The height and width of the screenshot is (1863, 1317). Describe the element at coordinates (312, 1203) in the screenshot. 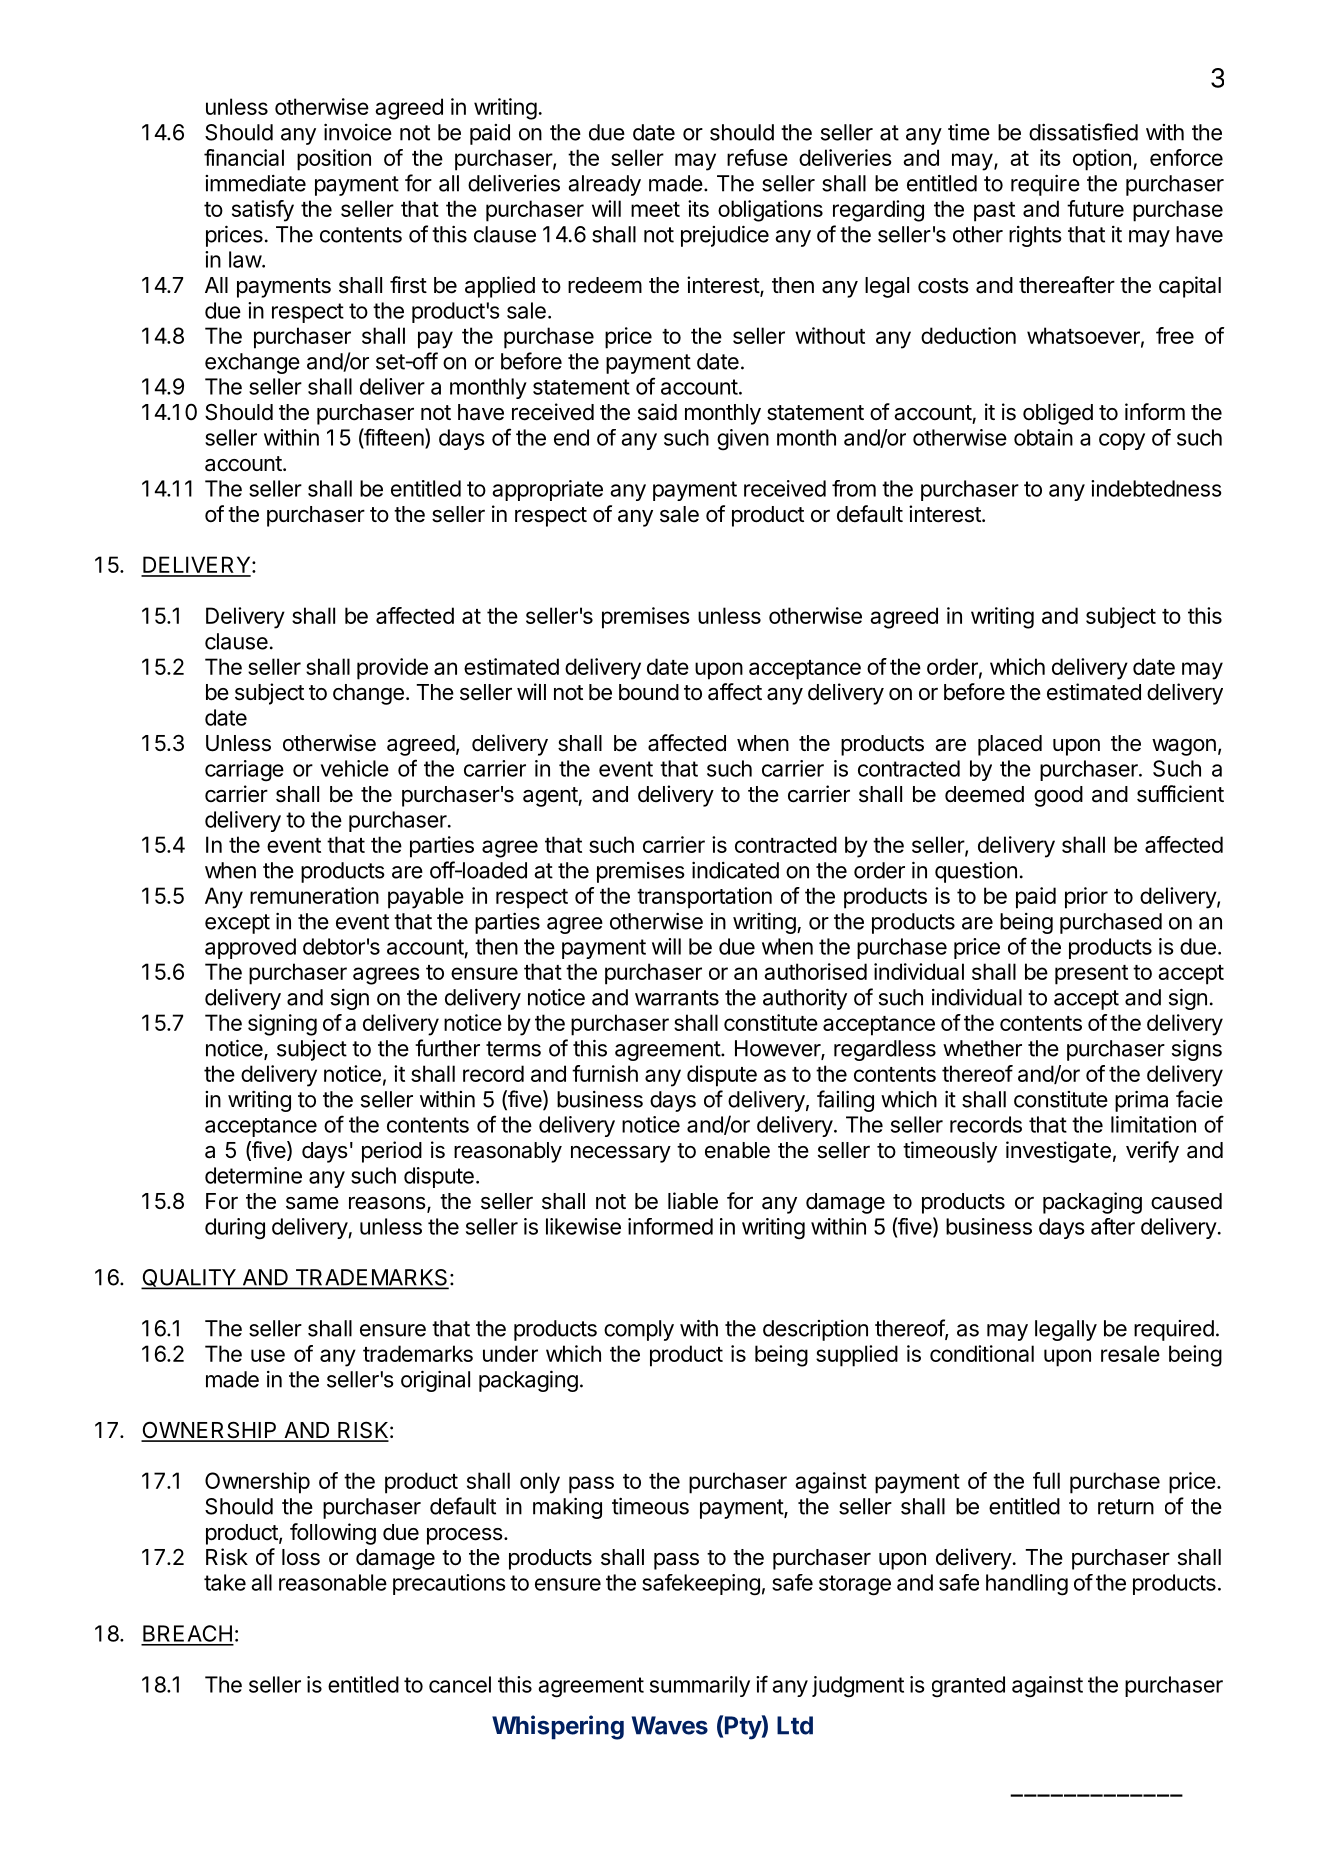

I see `same` at that location.
